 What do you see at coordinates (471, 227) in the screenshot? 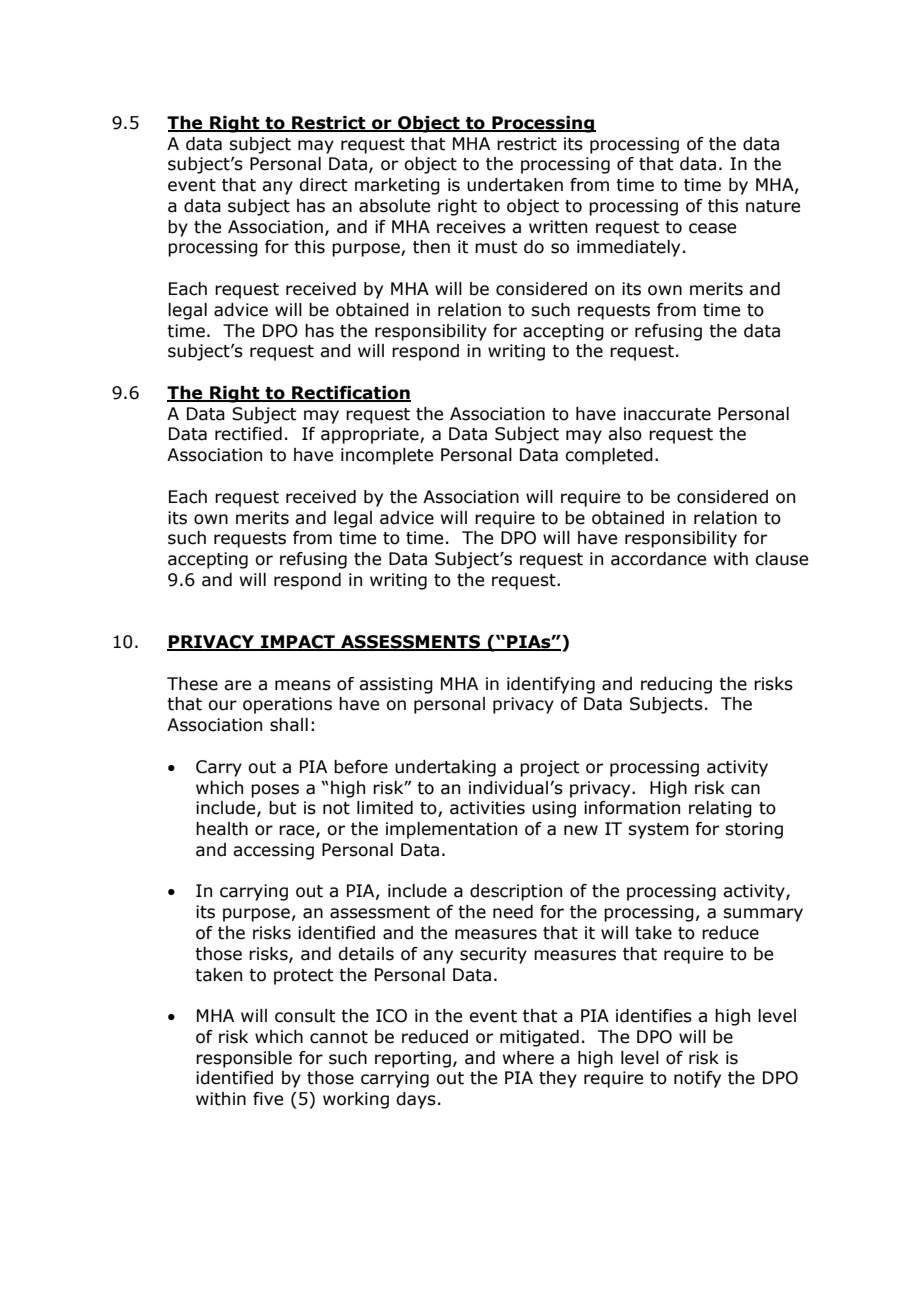
I see `receives` at bounding box center [471, 227].
